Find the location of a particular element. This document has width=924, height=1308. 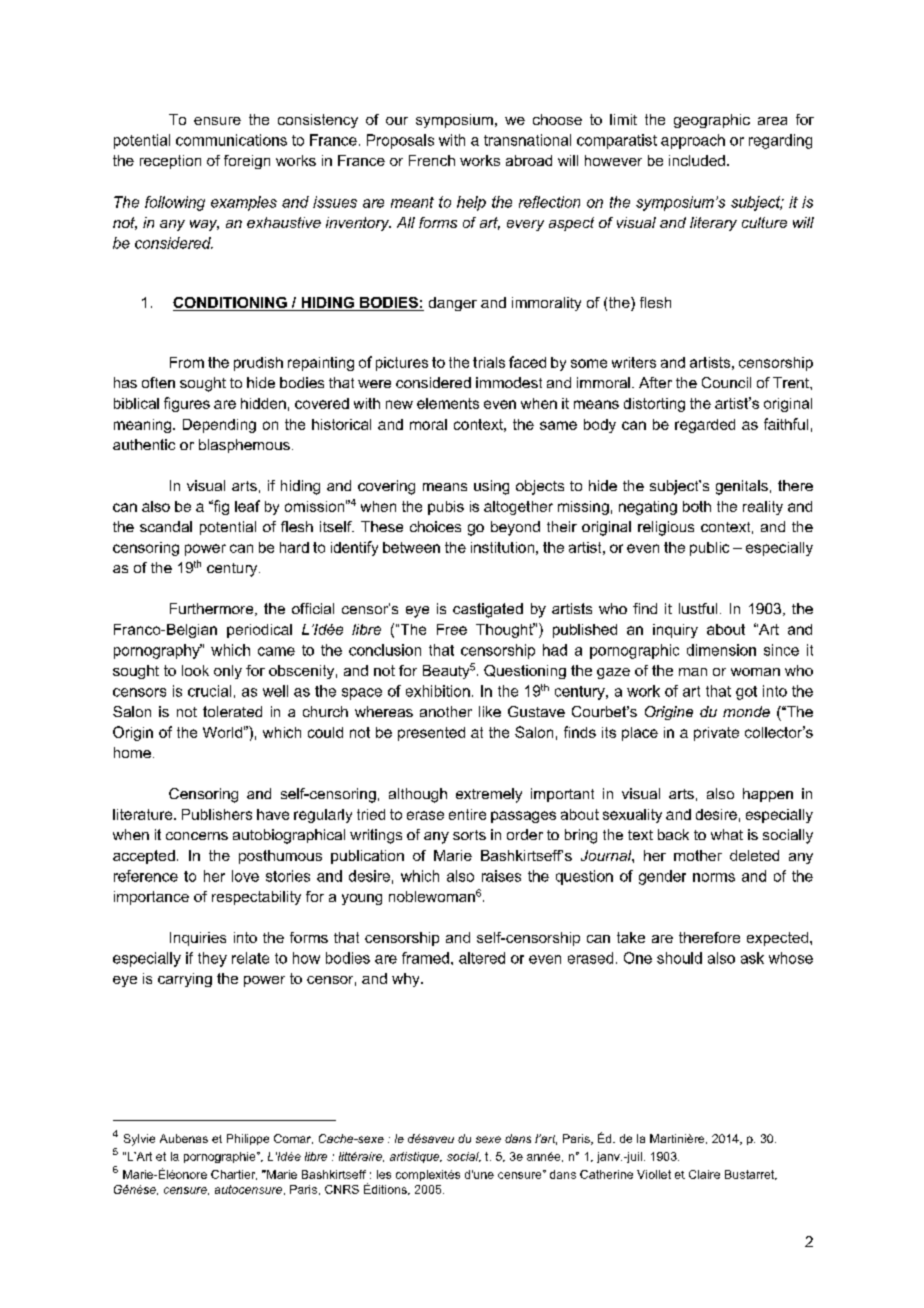

French is located at coordinates (432, 160).
